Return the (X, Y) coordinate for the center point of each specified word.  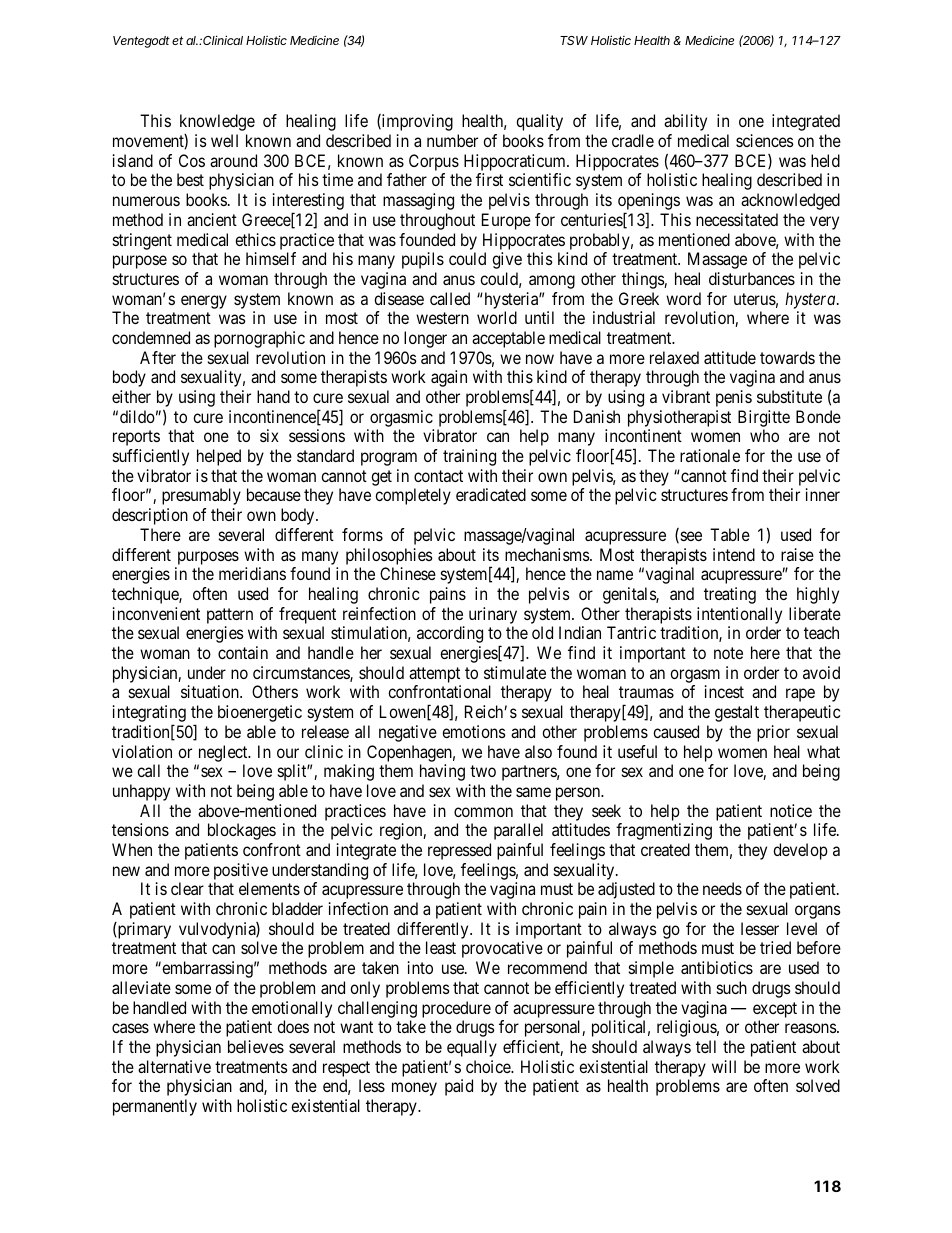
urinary (493, 615)
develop (800, 851)
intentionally (739, 615)
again (449, 378)
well (224, 140)
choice (489, 1066)
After (158, 357)
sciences (765, 140)
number (452, 140)
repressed (459, 851)
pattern (230, 616)
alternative (174, 1066)
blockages (242, 831)
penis (734, 398)
